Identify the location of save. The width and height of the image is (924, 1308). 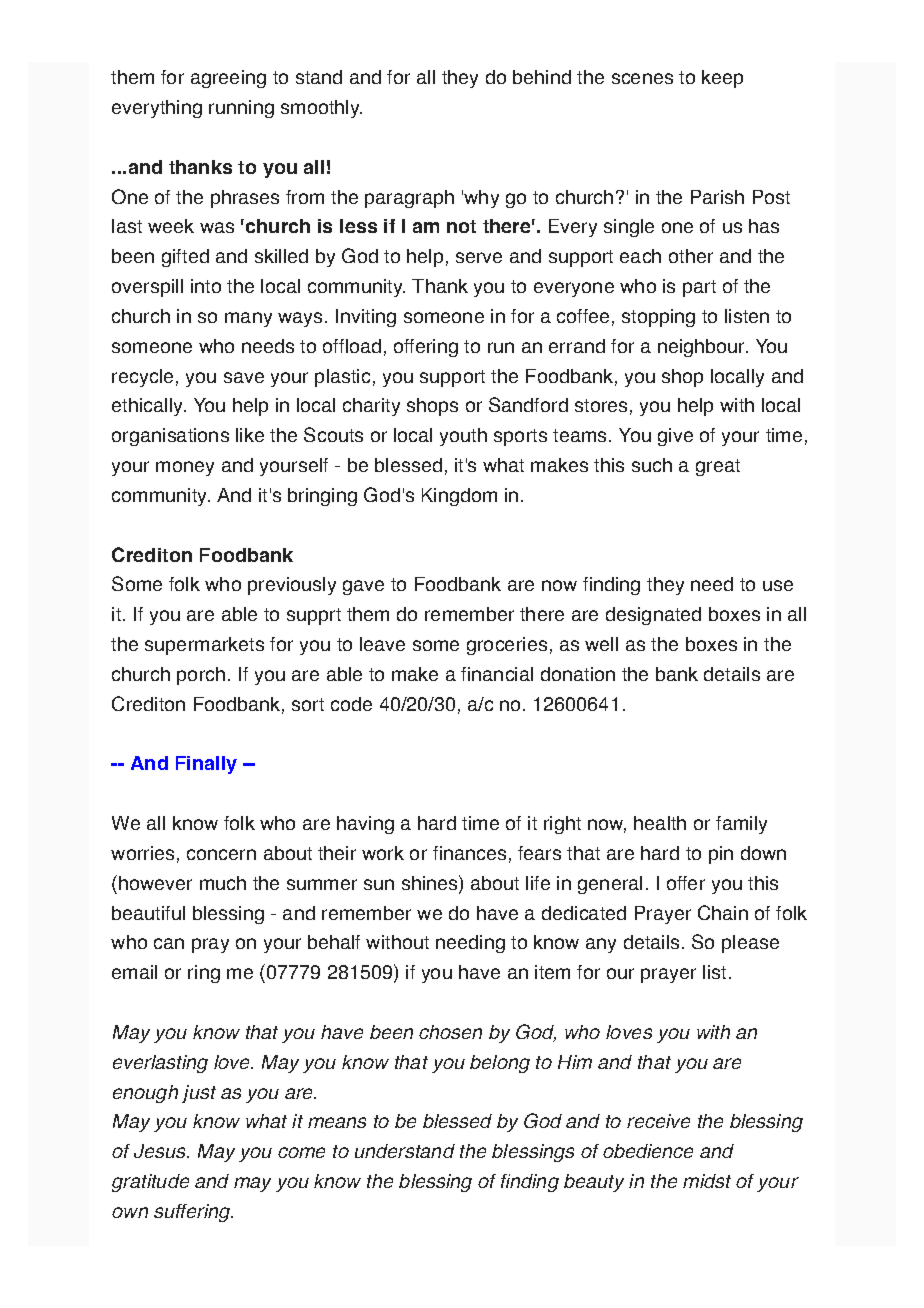
(244, 377).
